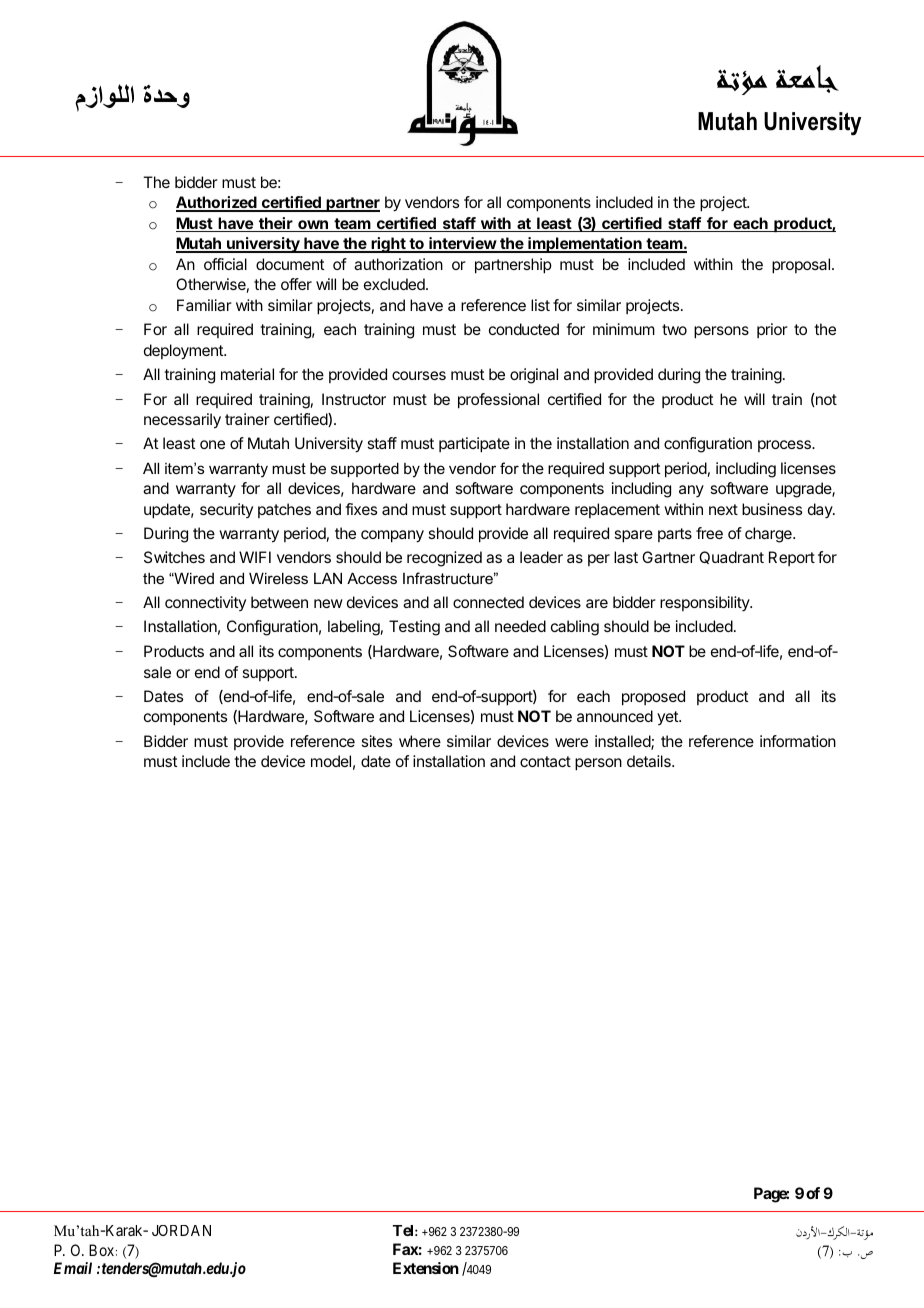  Describe the element at coordinates (205, 603) in the document. I see `connectivity` at that location.
